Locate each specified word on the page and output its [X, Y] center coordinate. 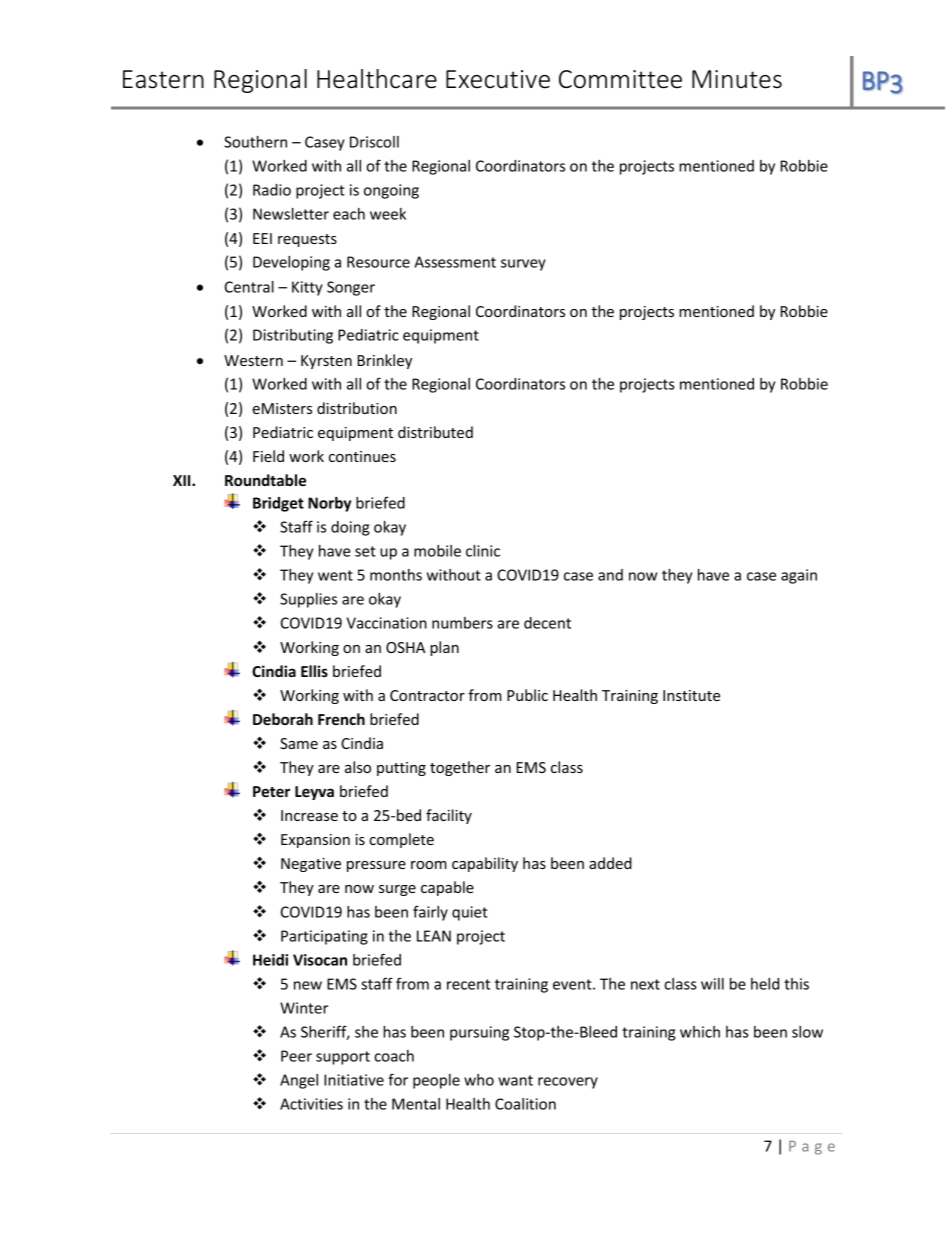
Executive [498, 79]
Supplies [308, 600]
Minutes [737, 79]
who [479, 1080]
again [799, 576]
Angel [299, 1081]
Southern [255, 142]
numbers [462, 623]
